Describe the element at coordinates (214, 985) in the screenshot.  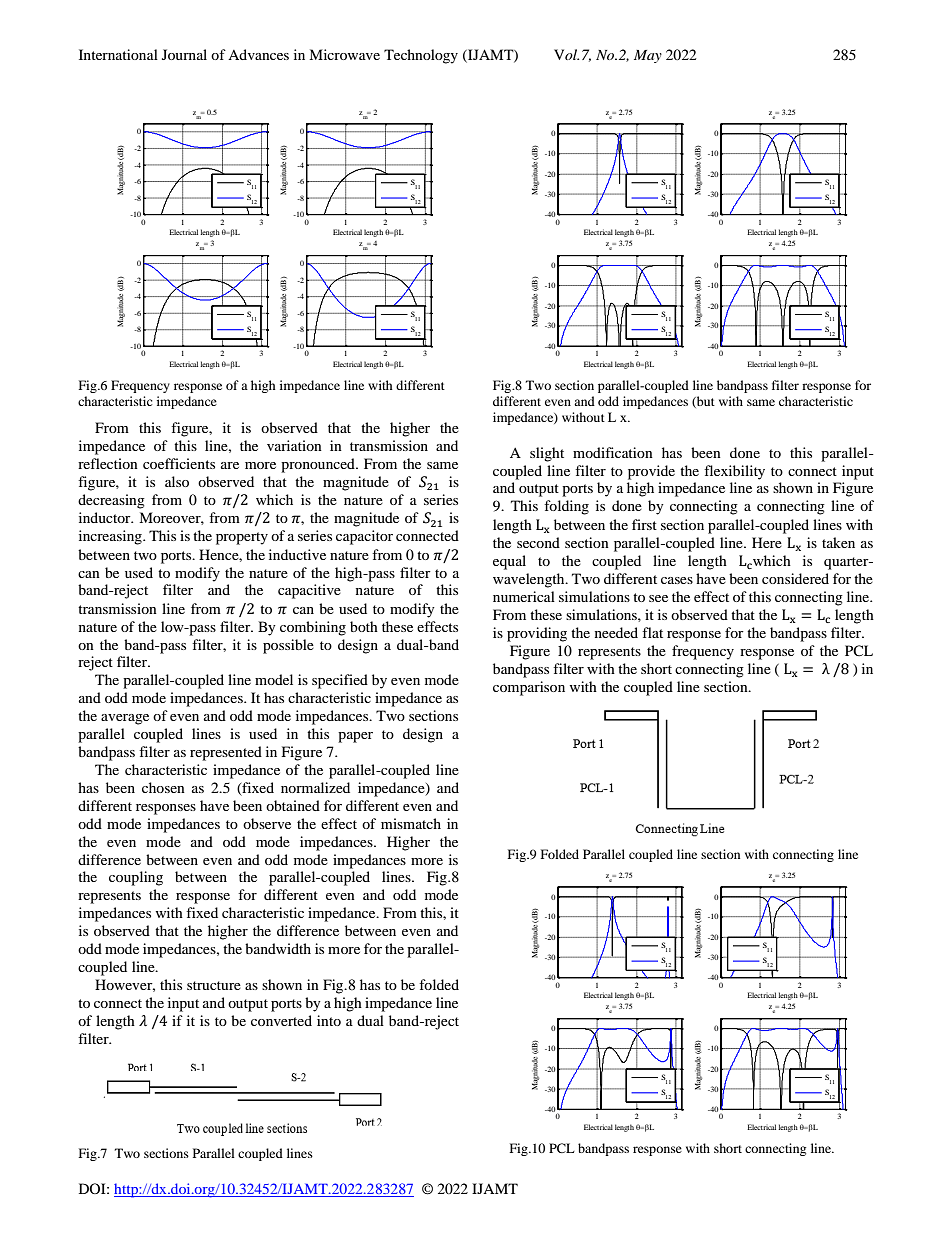
I see `structure` at that location.
